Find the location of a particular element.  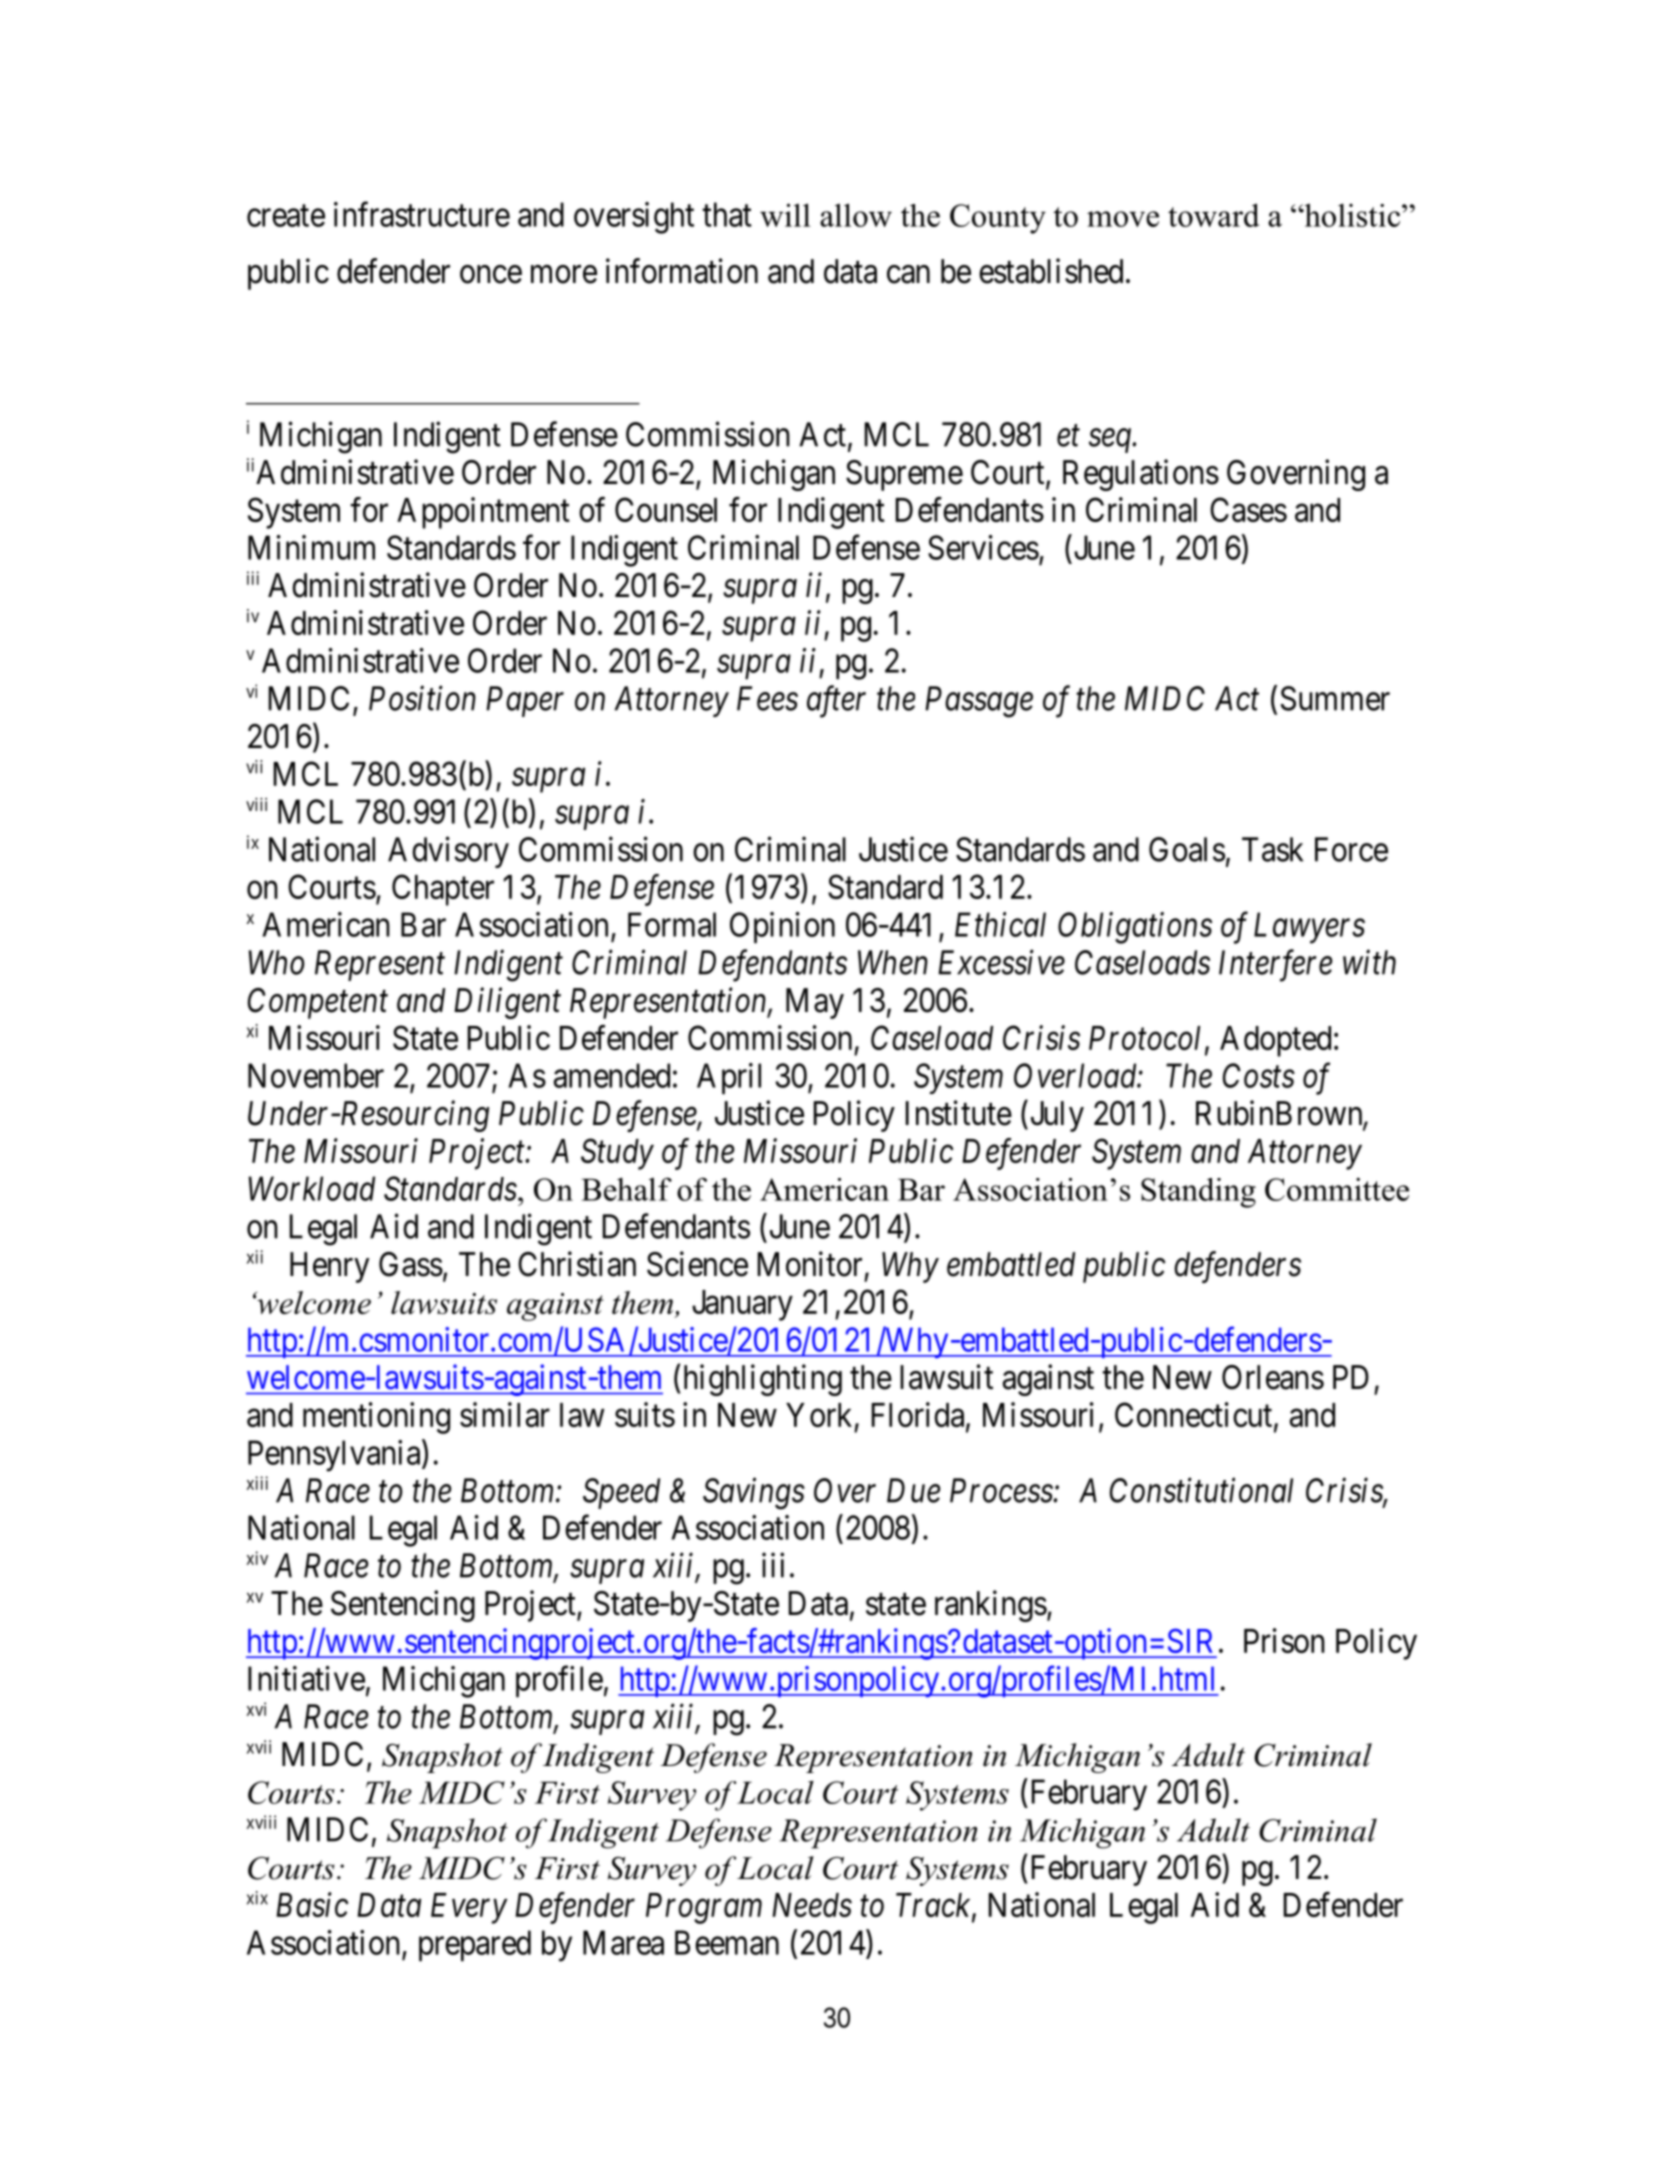

Constitutional is located at coordinates (1201, 1490).
